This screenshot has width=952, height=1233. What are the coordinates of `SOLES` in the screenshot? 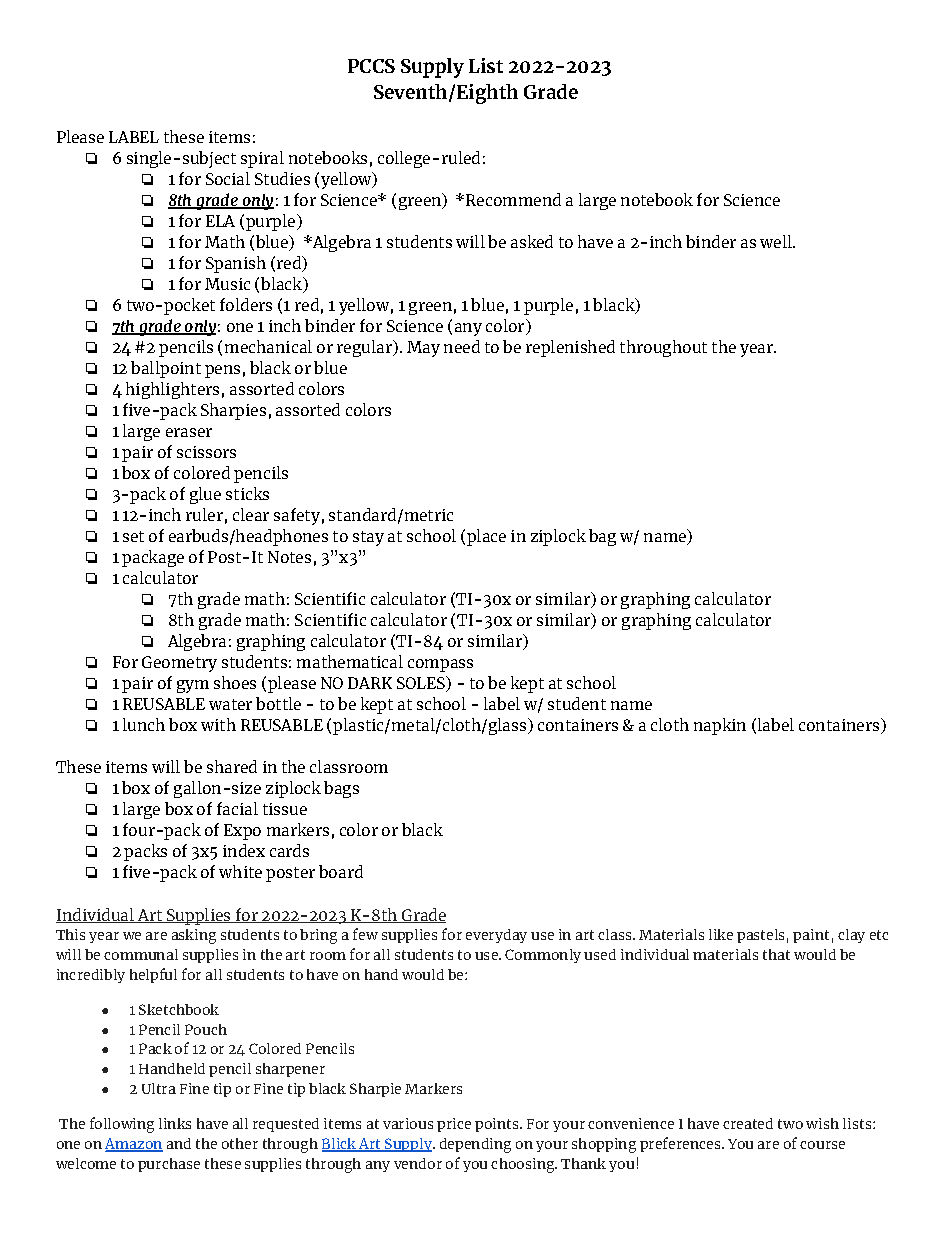 It's located at (422, 684).
